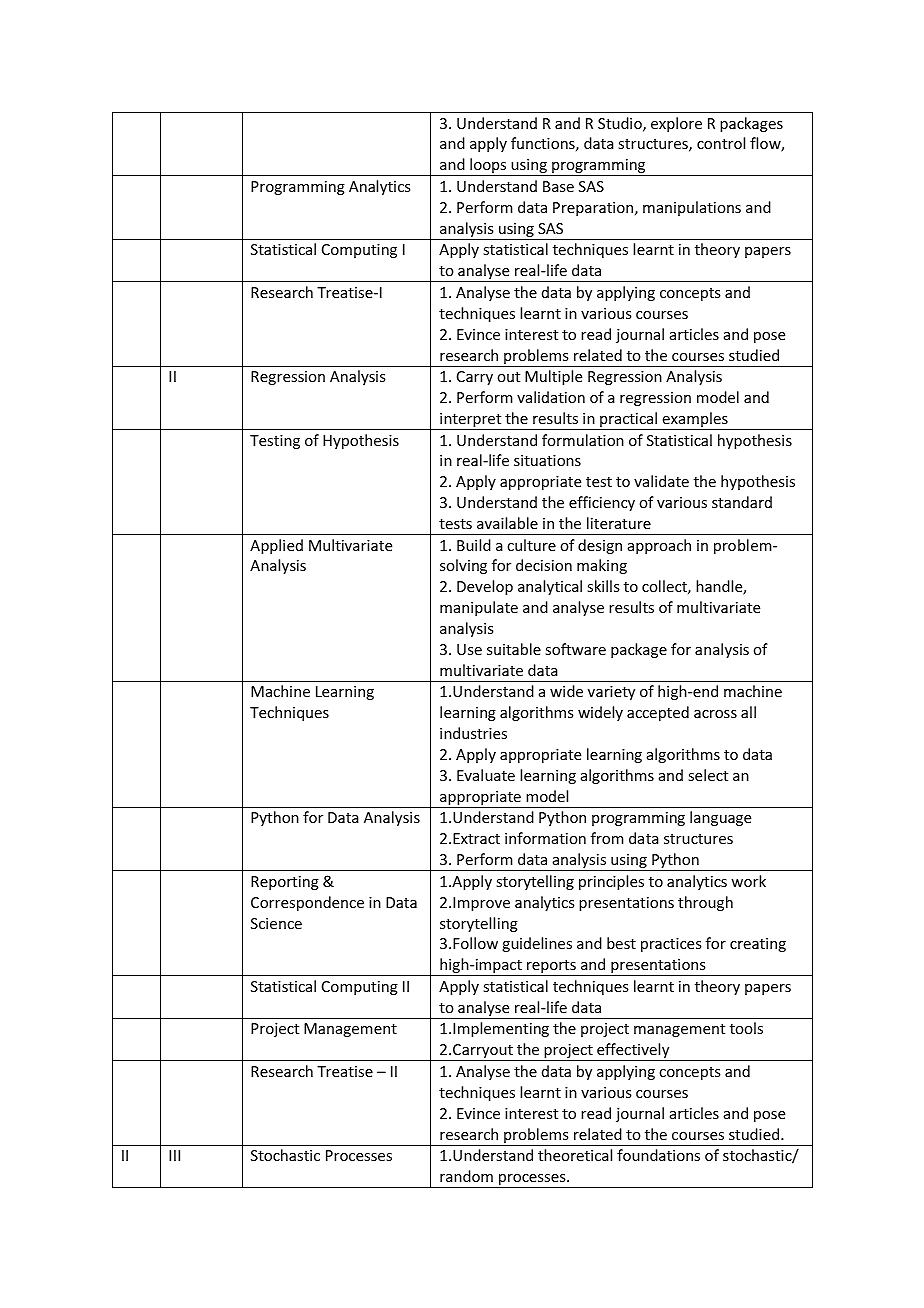 The image size is (924, 1308). What do you see at coordinates (695, 421) in the document?
I see `examples` at bounding box center [695, 421].
